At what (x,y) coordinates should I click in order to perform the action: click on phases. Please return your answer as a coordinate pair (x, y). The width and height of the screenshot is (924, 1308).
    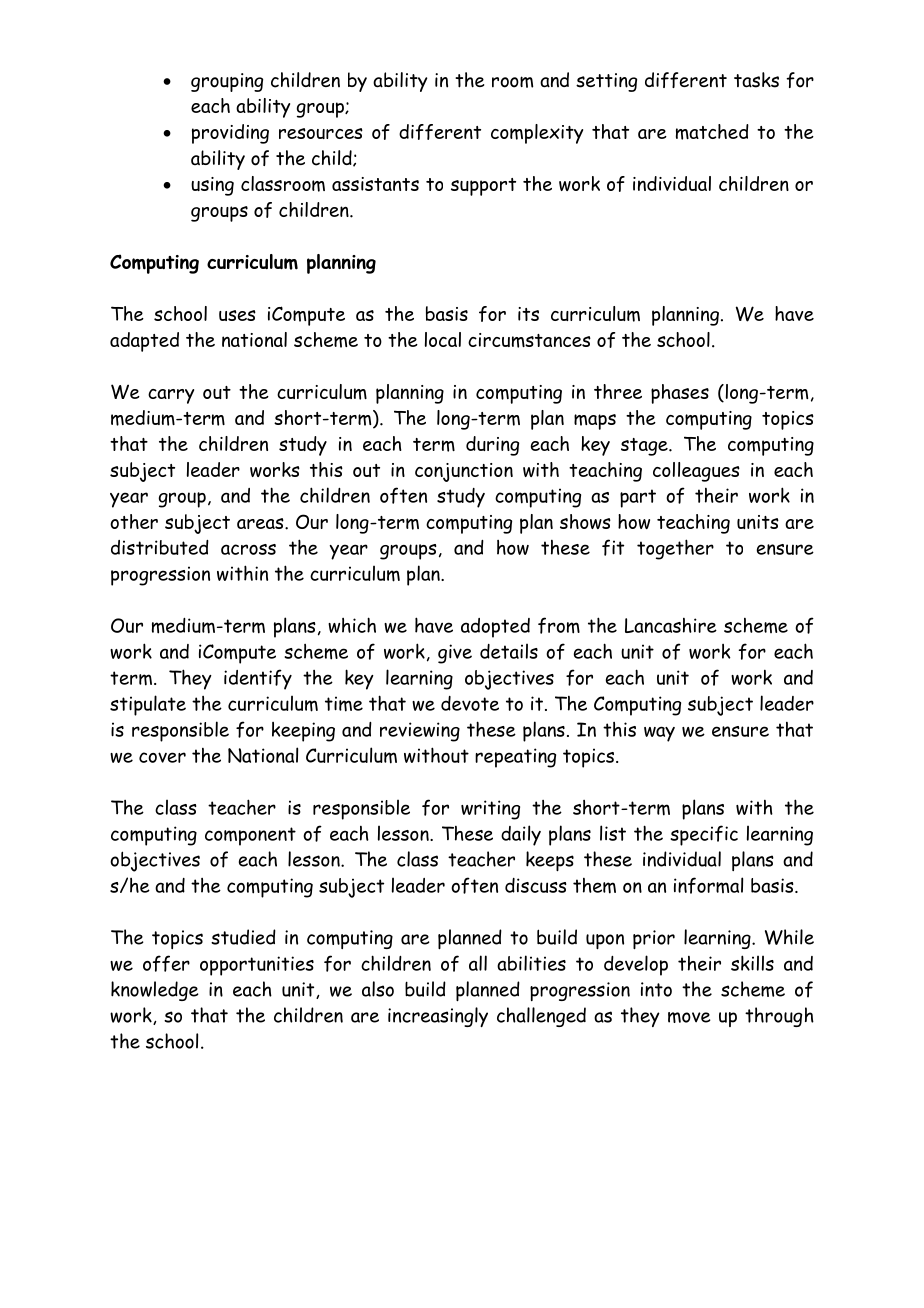
    Looking at the image, I should click on (680, 394).
